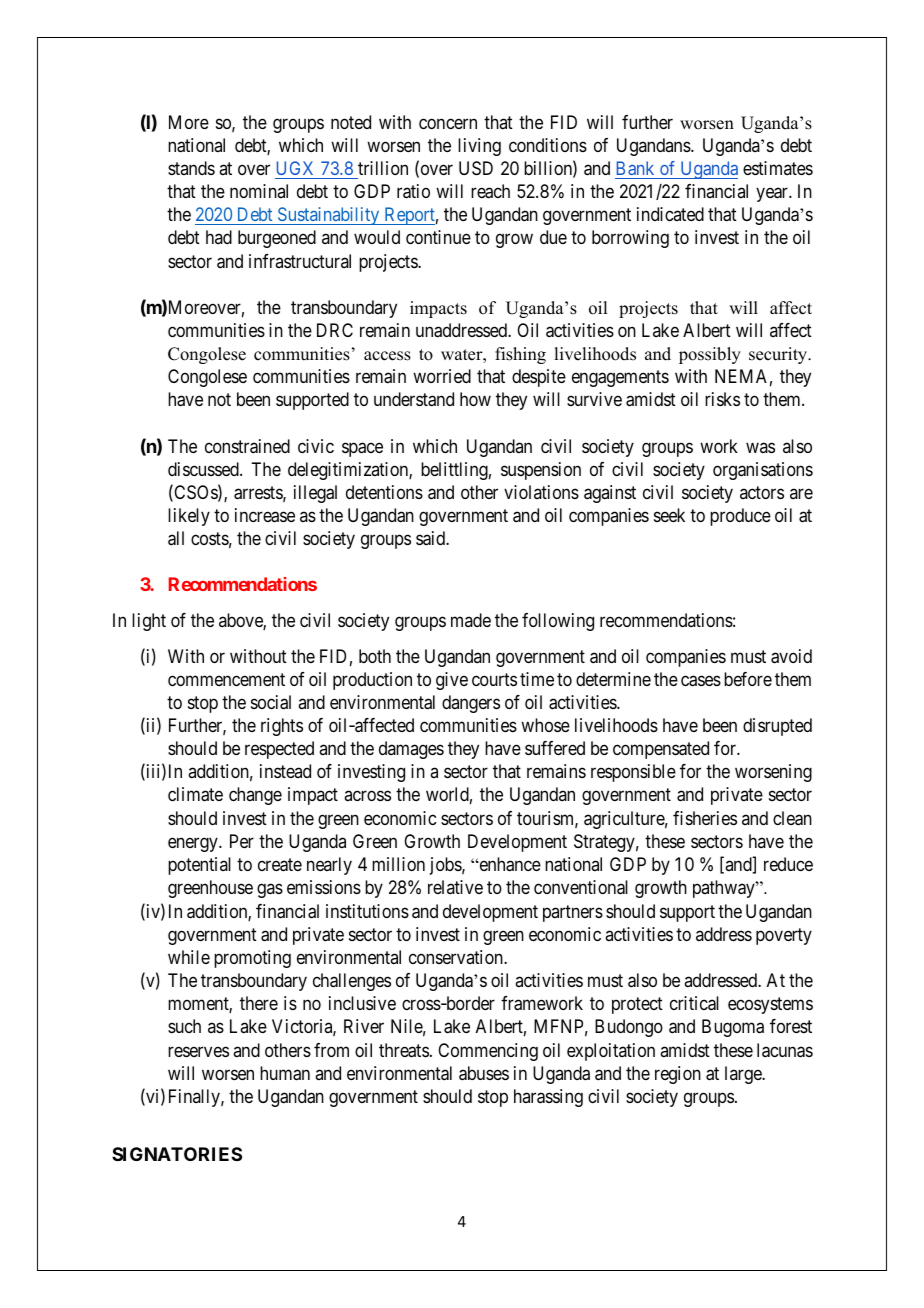  What do you see at coordinates (479, 147) in the document?
I see `living` at bounding box center [479, 147].
